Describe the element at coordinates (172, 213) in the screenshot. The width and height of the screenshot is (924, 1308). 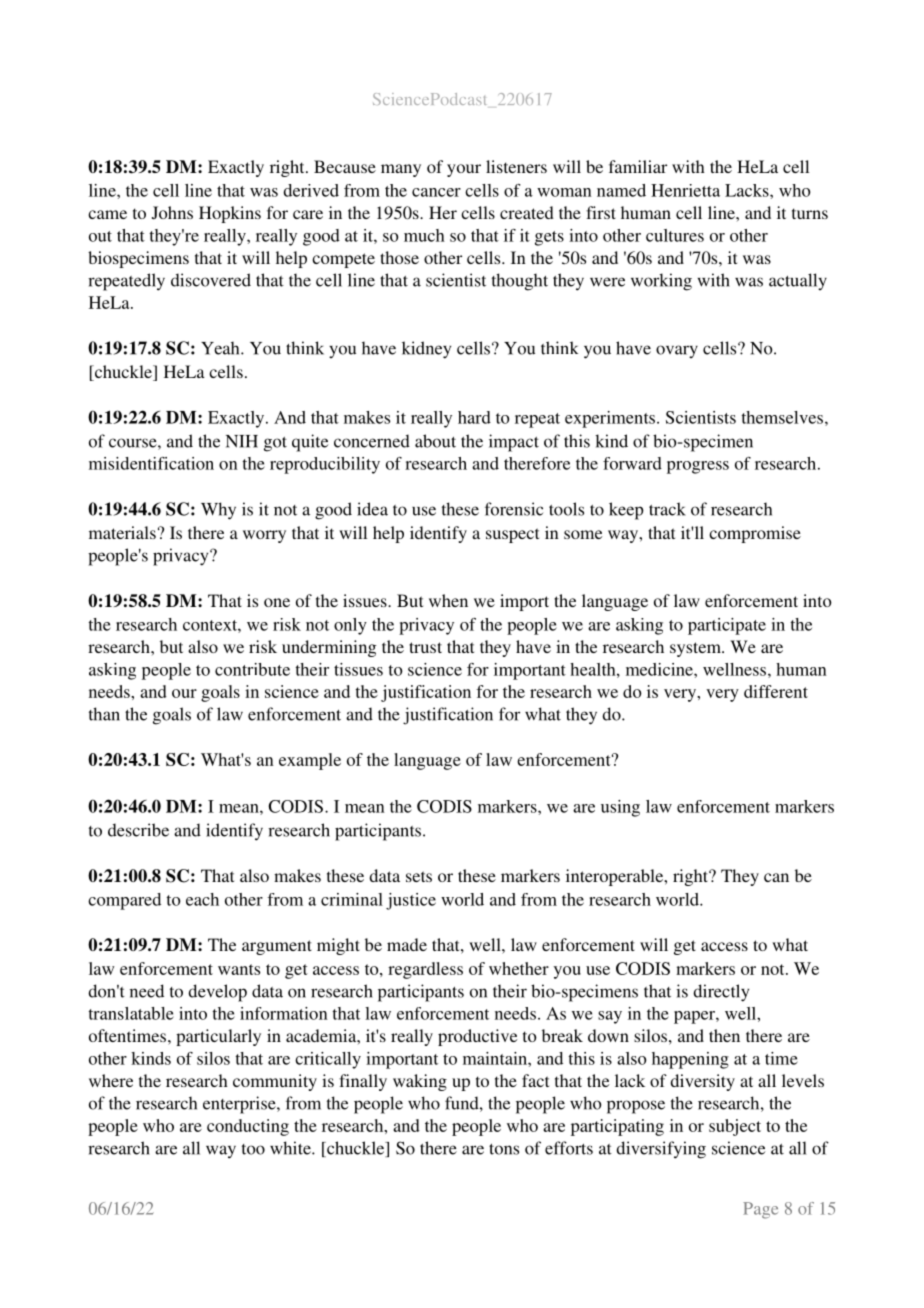
I see `Johns` at that location.
